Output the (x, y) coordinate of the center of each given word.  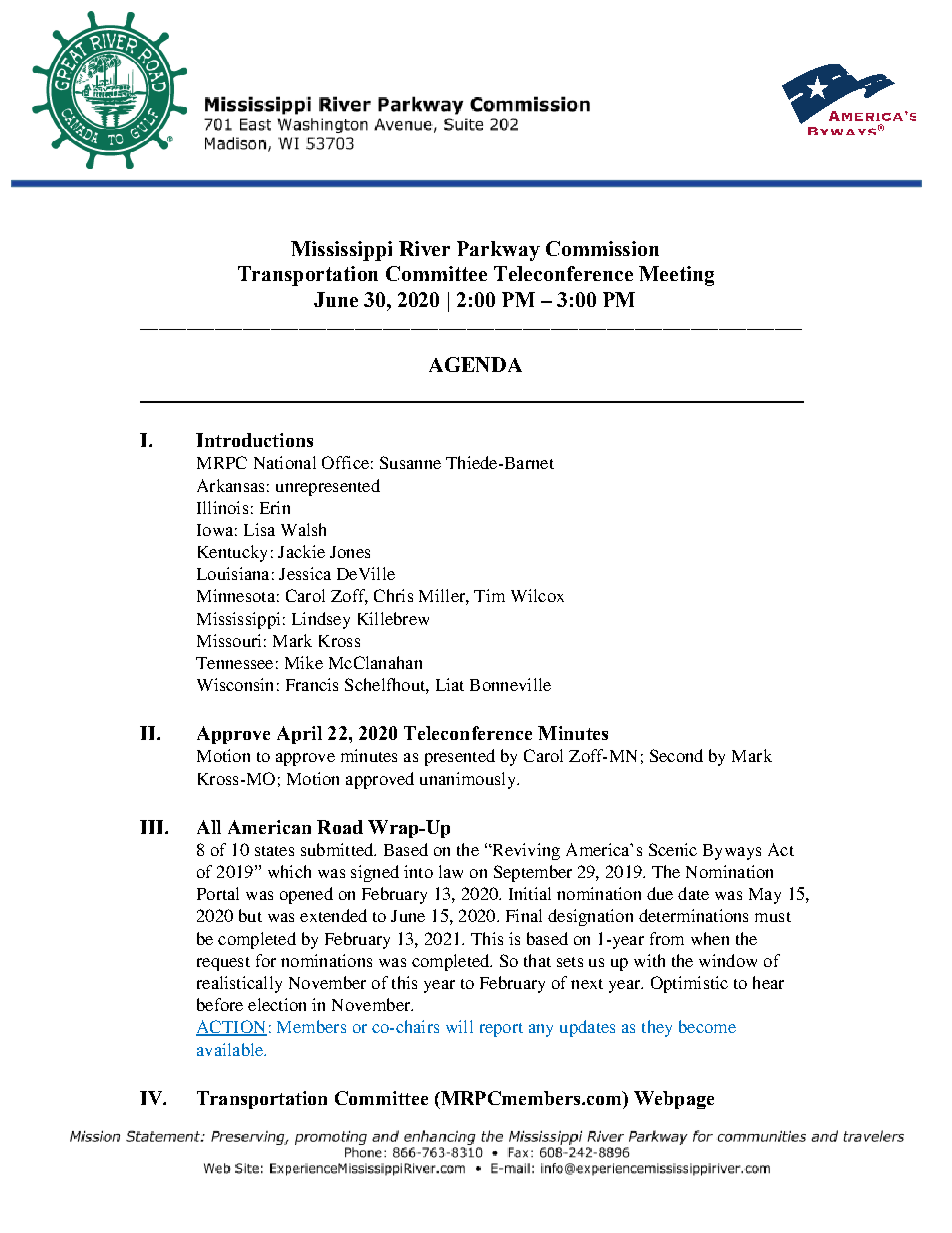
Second (676, 755)
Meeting (676, 276)
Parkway (498, 251)
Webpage (674, 1100)
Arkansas (230, 485)
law (451, 871)
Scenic (673, 849)
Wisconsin (235, 684)
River (424, 248)
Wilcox (537, 595)
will (459, 1026)
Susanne (410, 462)
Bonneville (510, 684)
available (231, 1049)
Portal (218, 893)
